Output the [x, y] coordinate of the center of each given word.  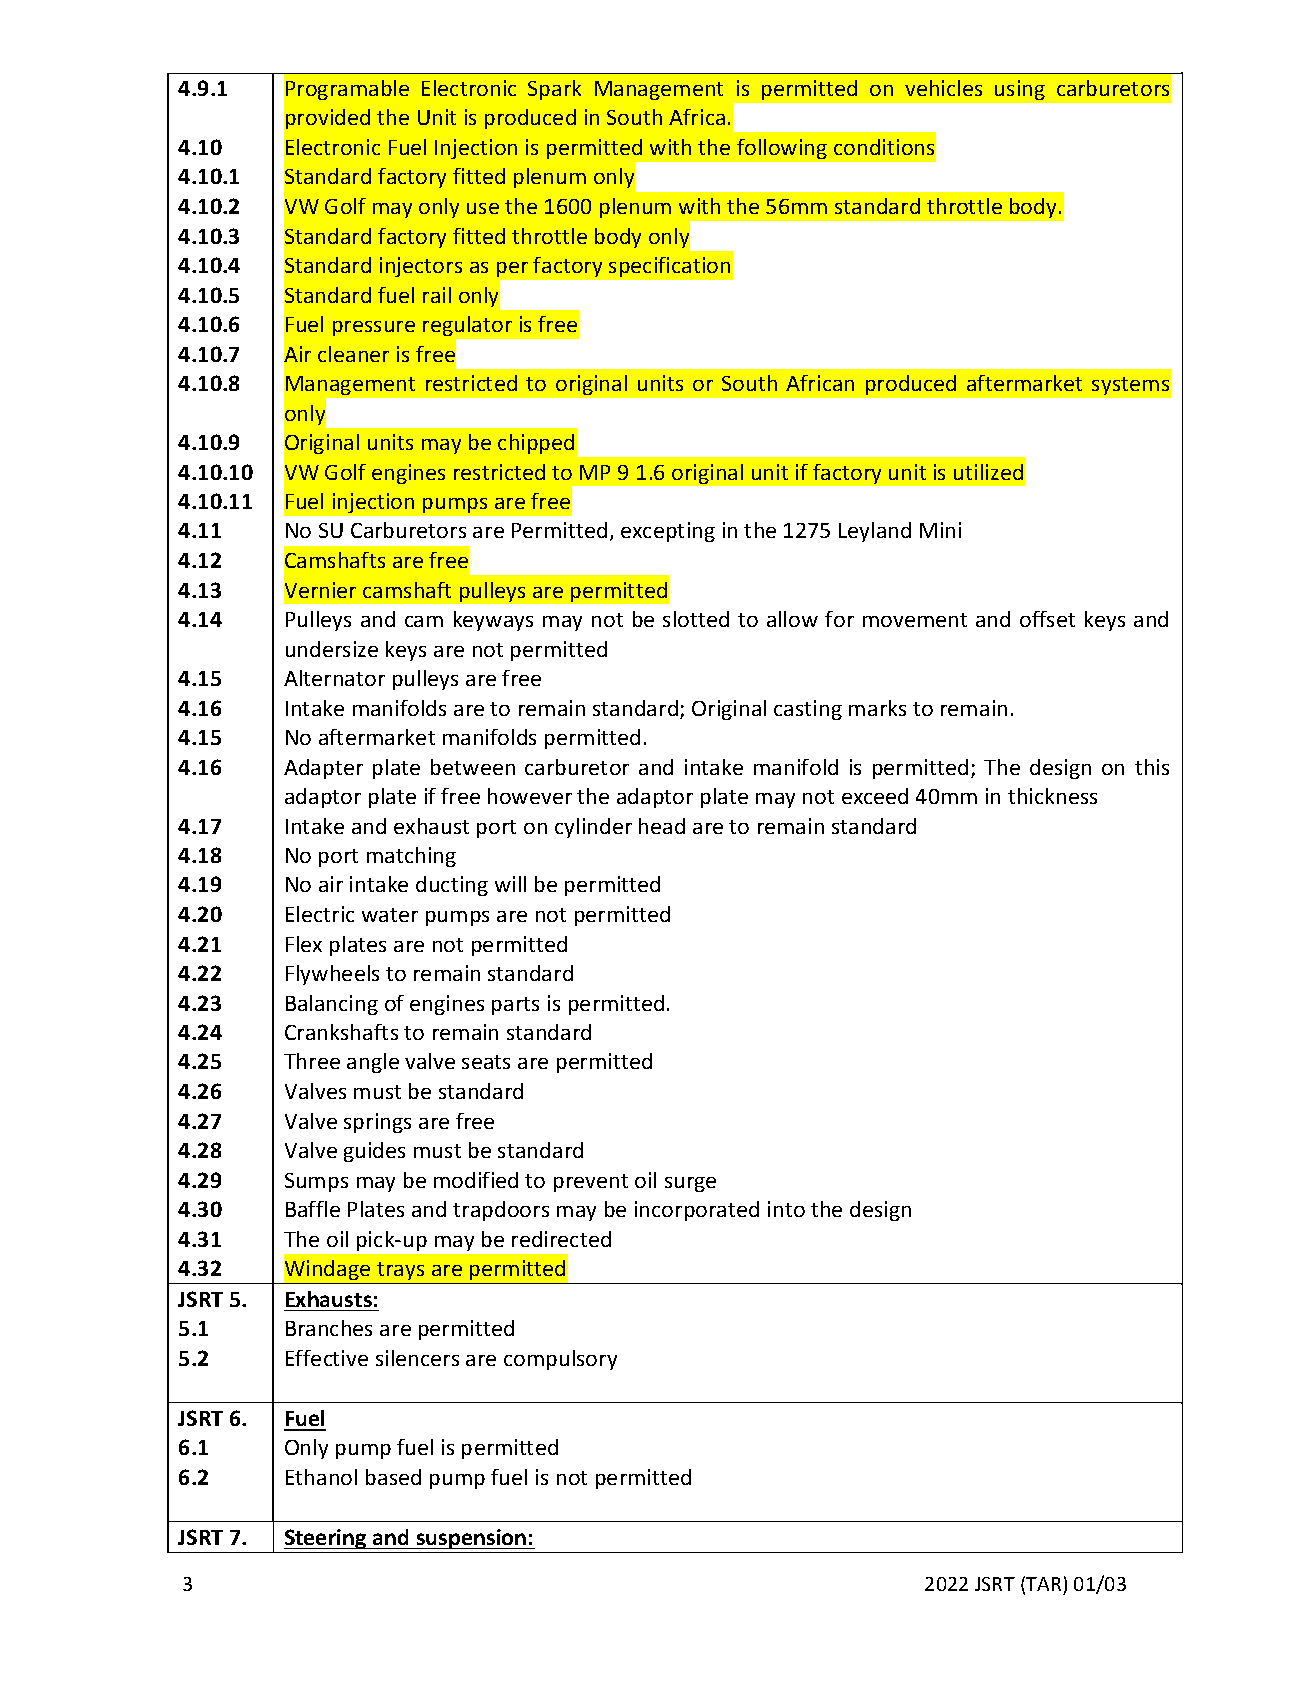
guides [374, 1152]
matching [411, 857]
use [483, 208]
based [393, 1477]
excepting [668, 532]
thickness [1052, 796]
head [662, 826]
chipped [536, 444]
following [782, 149]
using [1020, 90]
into [786, 1209]
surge [690, 1184]
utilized [988, 472]
